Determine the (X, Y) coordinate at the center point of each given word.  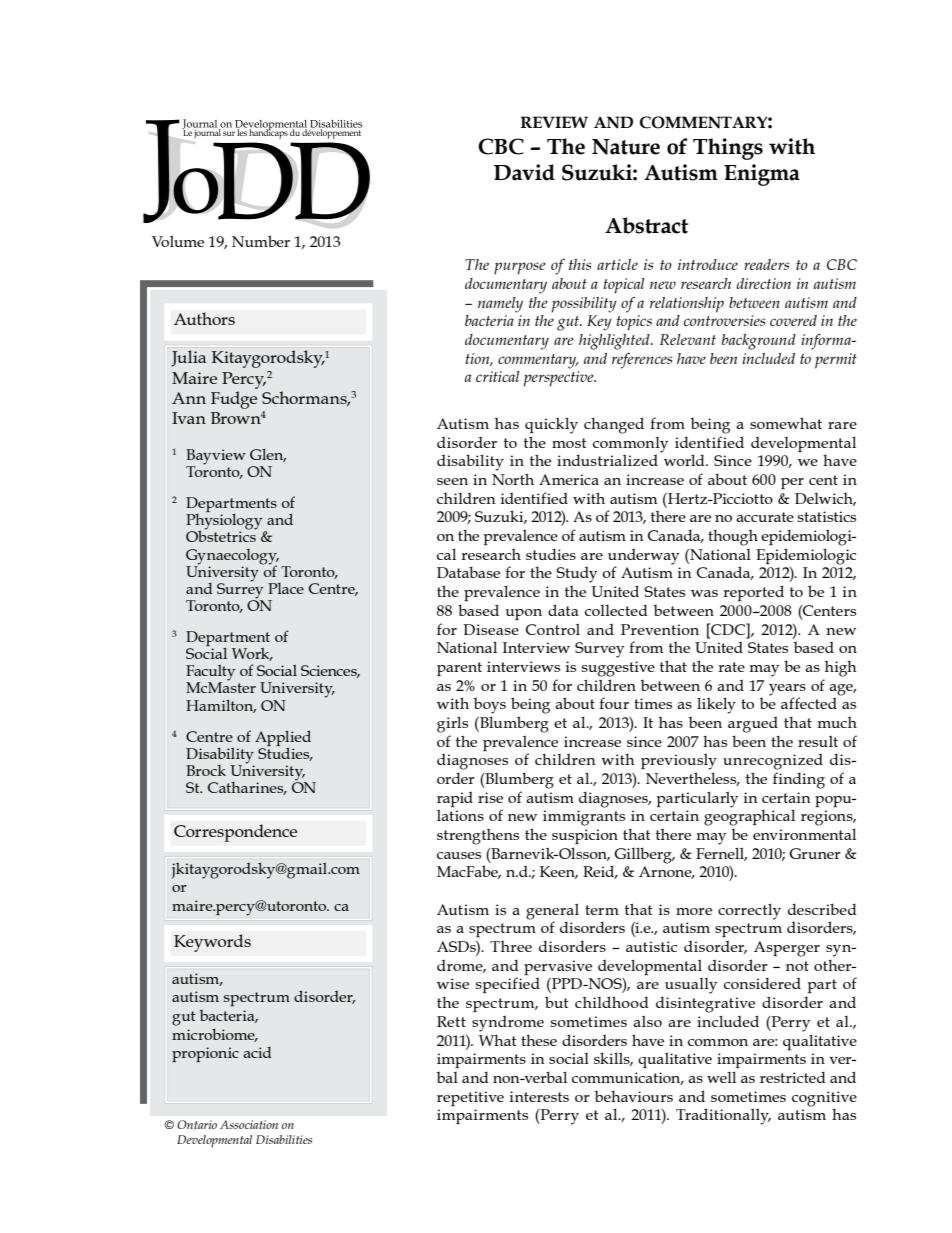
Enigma (762, 175)
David (524, 172)
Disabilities (284, 1139)
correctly (749, 911)
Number (261, 241)
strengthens (478, 837)
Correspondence (235, 833)
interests (539, 1096)
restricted (793, 1077)
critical (498, 376)
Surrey (240, 590)
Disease (491, 629)
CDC (728, 629)
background (759, 342)
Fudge (234, 400)
